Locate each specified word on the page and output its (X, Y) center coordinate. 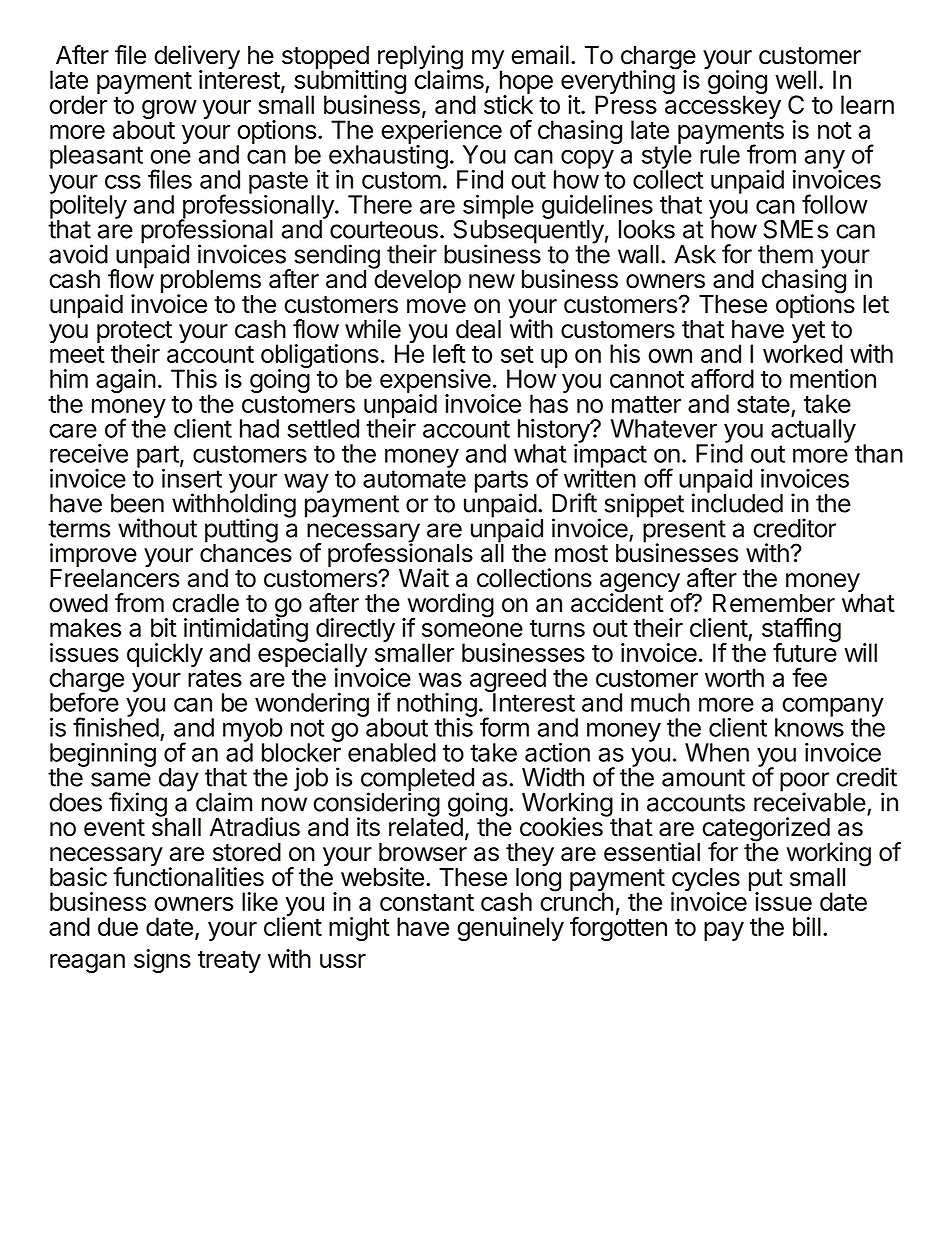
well (795, 79)
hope (526, 83)
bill (807, 926)
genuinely (510, 929)
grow (169, 109)
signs (162, 961)
